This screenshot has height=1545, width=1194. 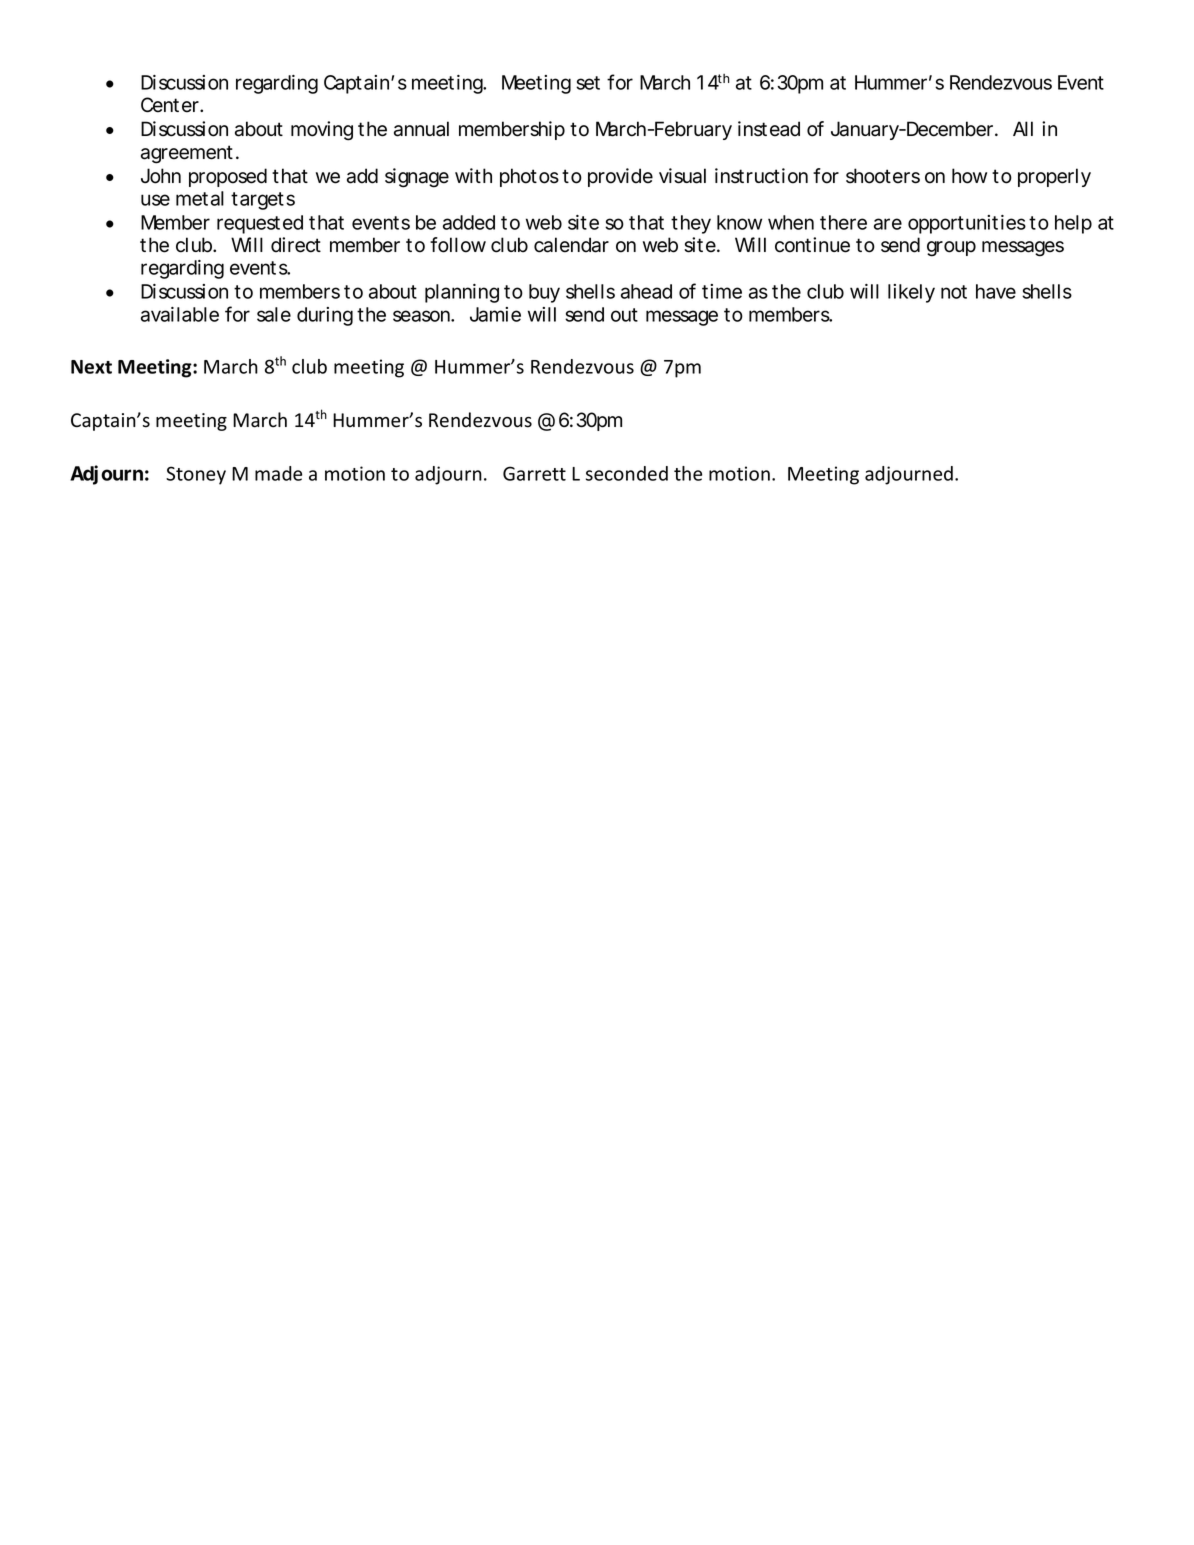 What do you see at coordinates (260, 224) in the screenshot?
I see `requested` at bounding box center [260, 224].
